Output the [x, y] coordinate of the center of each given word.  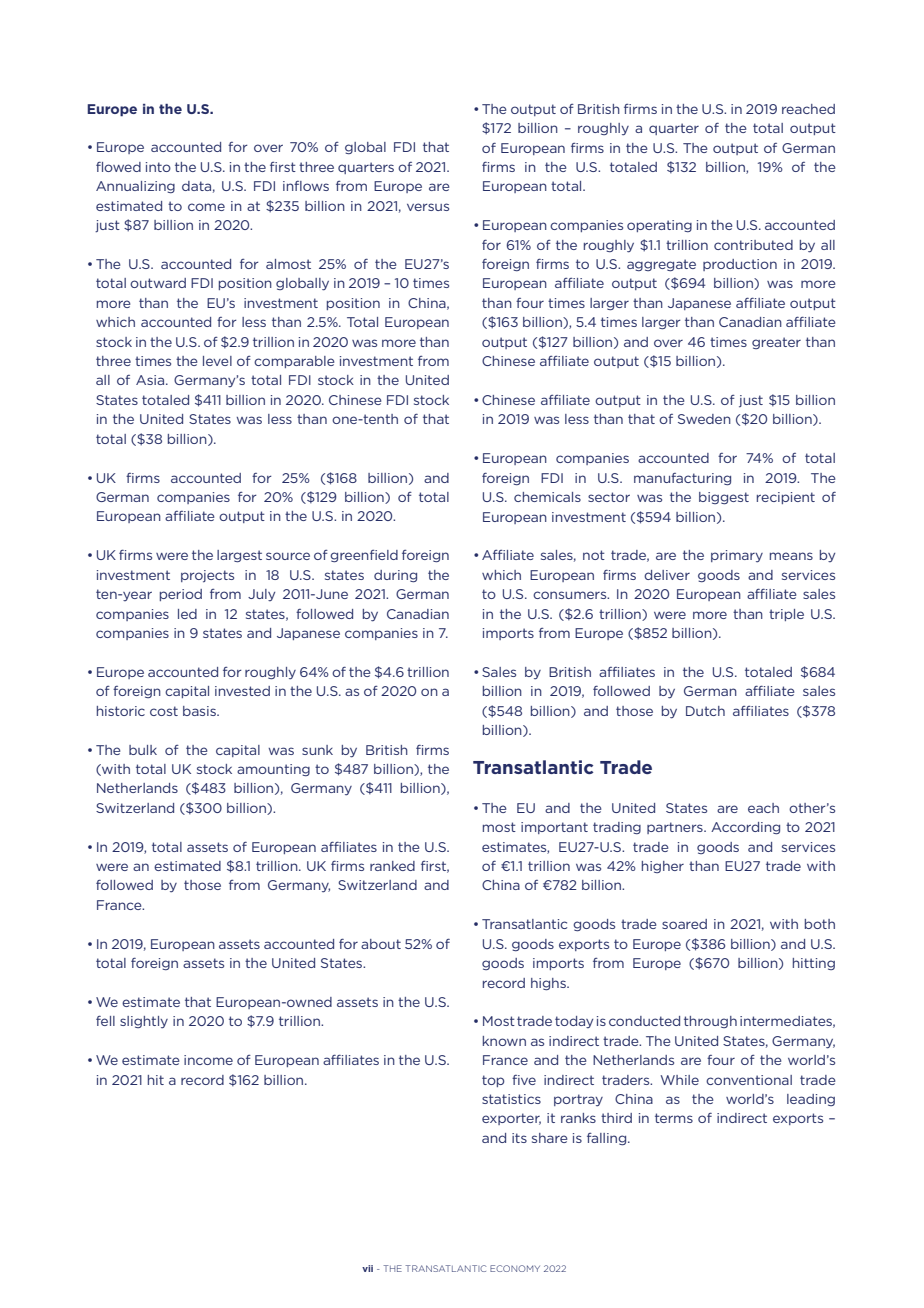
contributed [753, 245]
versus [428, 207]
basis [200, 711]
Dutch [705, 711]
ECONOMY [515, 1268]
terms [674, 1118]
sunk [317, 750]
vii [367, 1268]
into [158, 167]
